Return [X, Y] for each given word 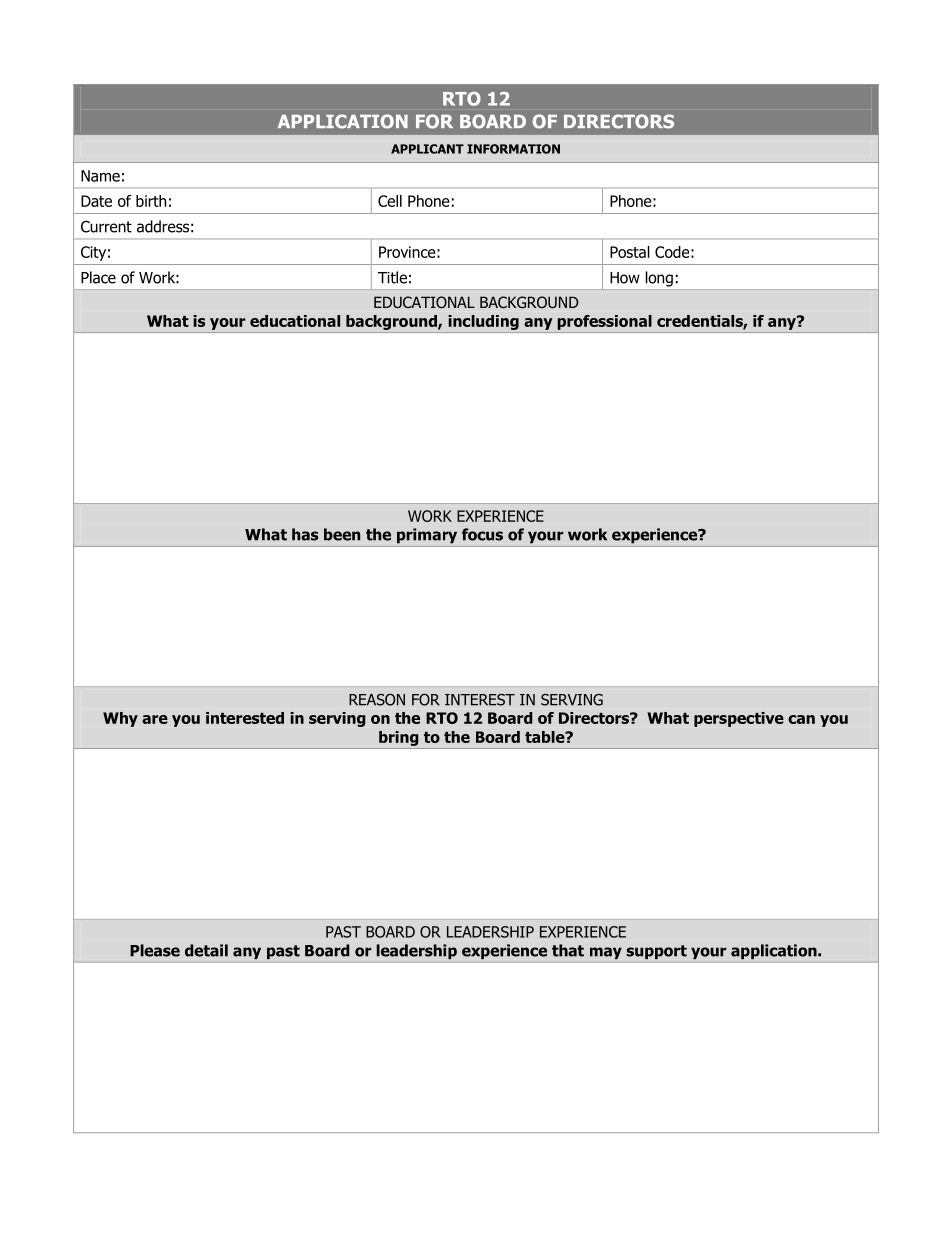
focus [482, 534]
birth [151, 201]
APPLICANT [427, 149]
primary [427, 536]
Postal [630, 252]
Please [155, 950]
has [305, 534]
